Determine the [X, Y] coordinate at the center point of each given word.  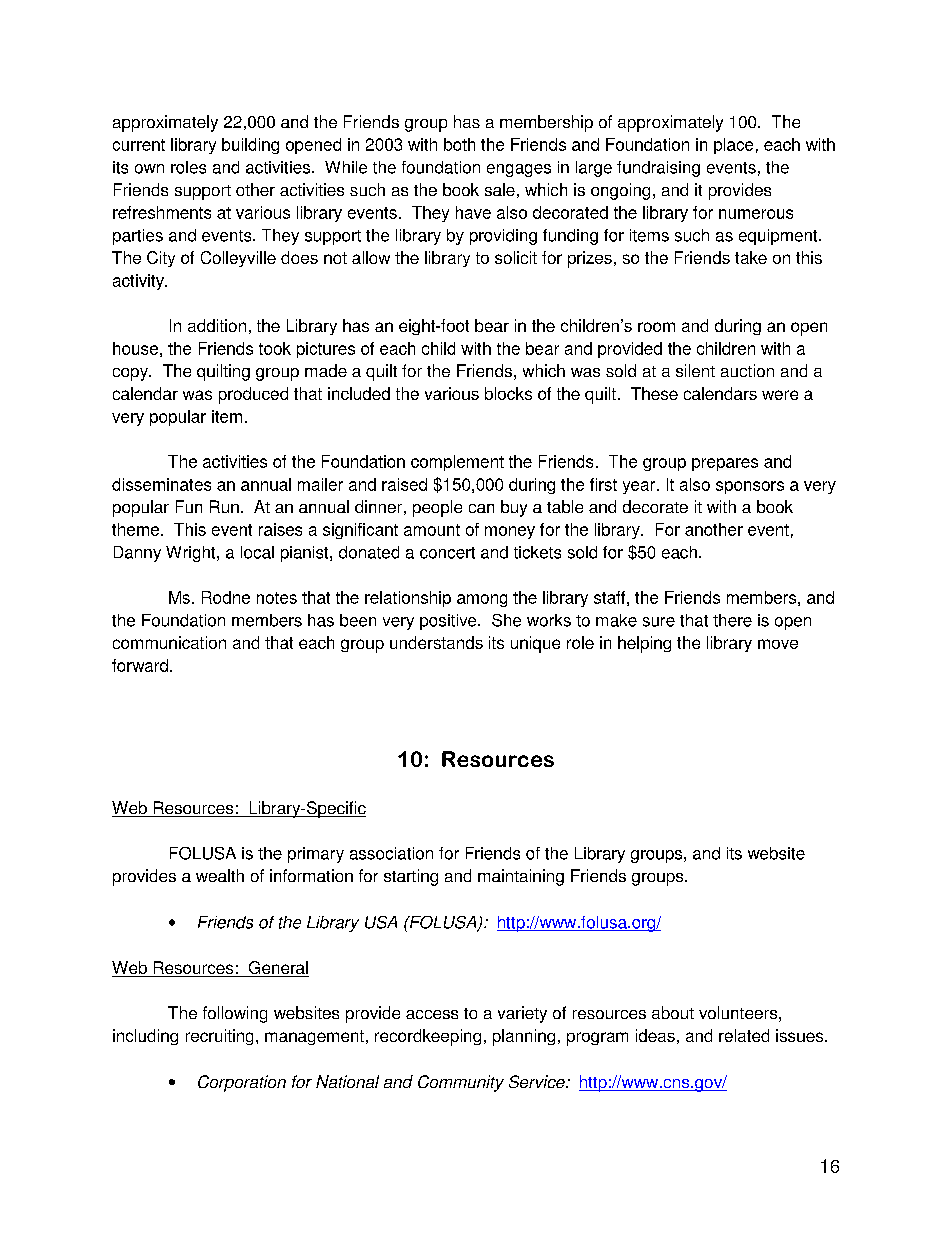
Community [461, 1083]
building [250, 146]
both [459, 144]
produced [253, 395]
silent [695, 370]
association [391, 853]
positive [449, 622]
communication [169, 642]
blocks [508, 393]
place [733, 146]
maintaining [521, 877]
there [732, 620]
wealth [220, 875]
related [744, 1035]
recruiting [219, 1037]
